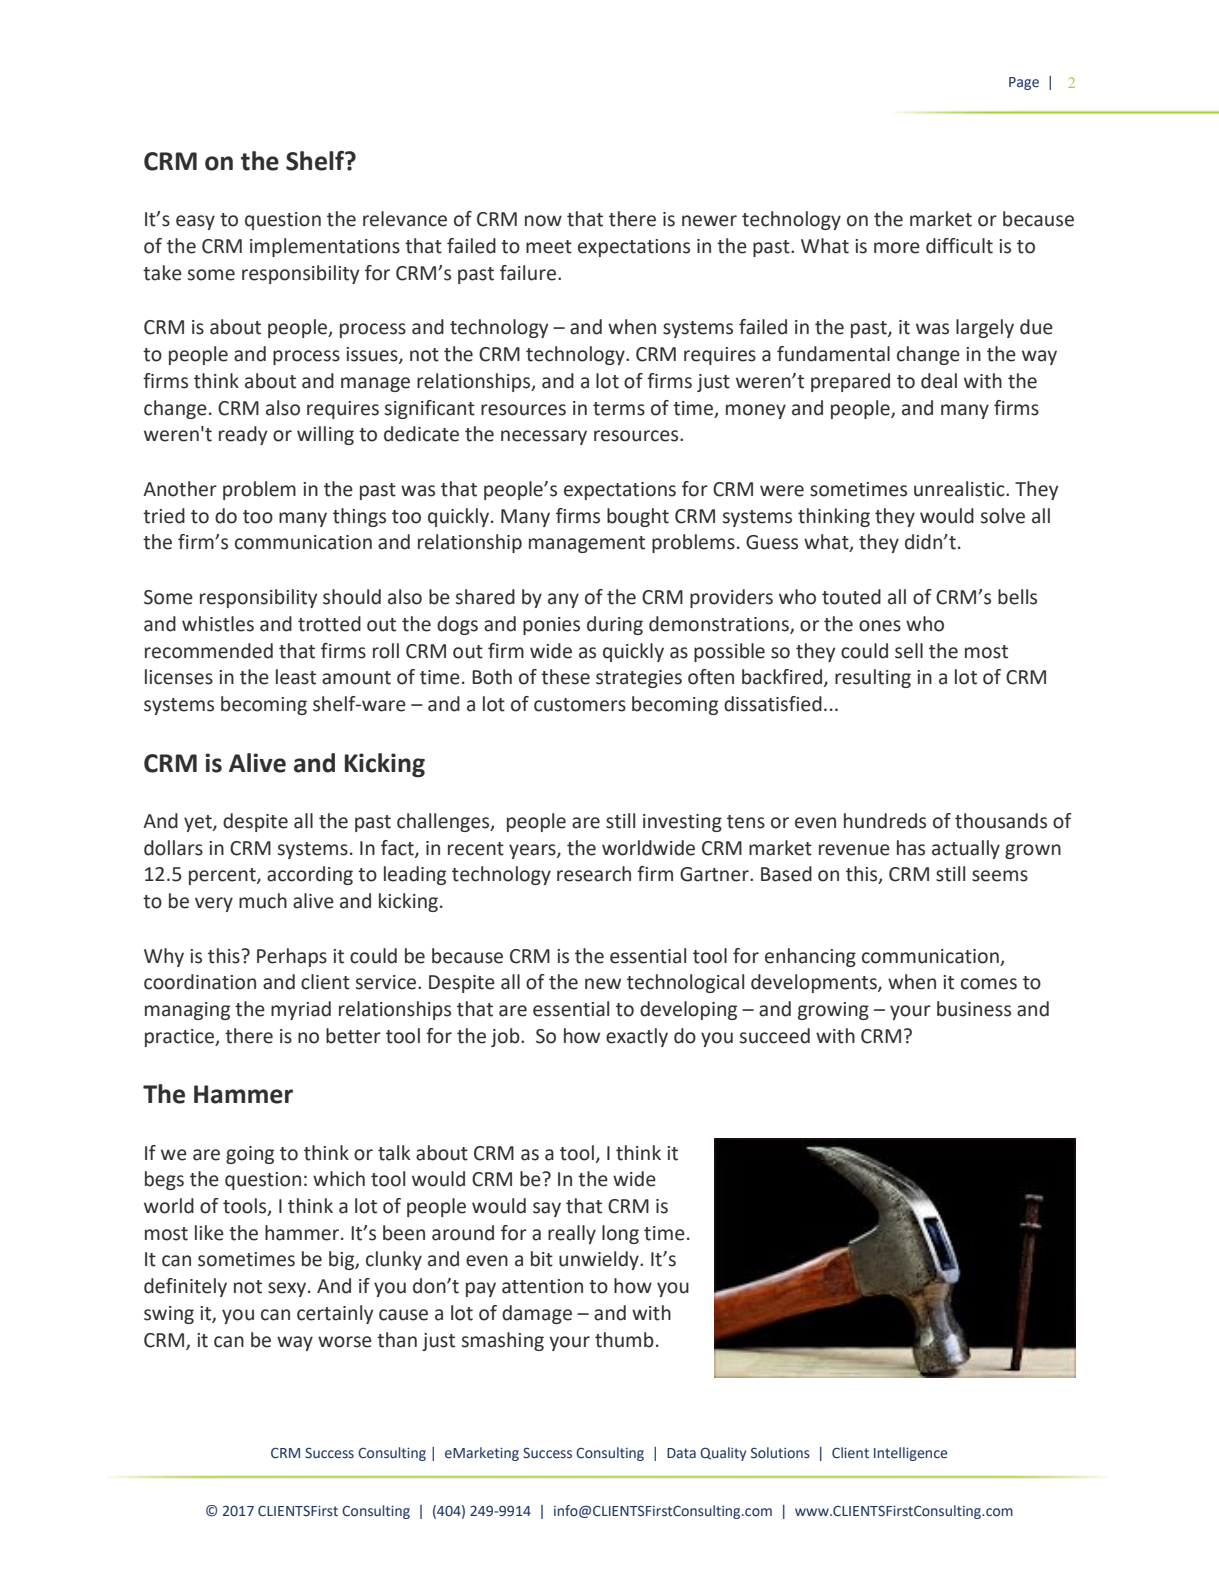 This image has width=1219, height=1578. I want to click on should, so click(352, 597).
